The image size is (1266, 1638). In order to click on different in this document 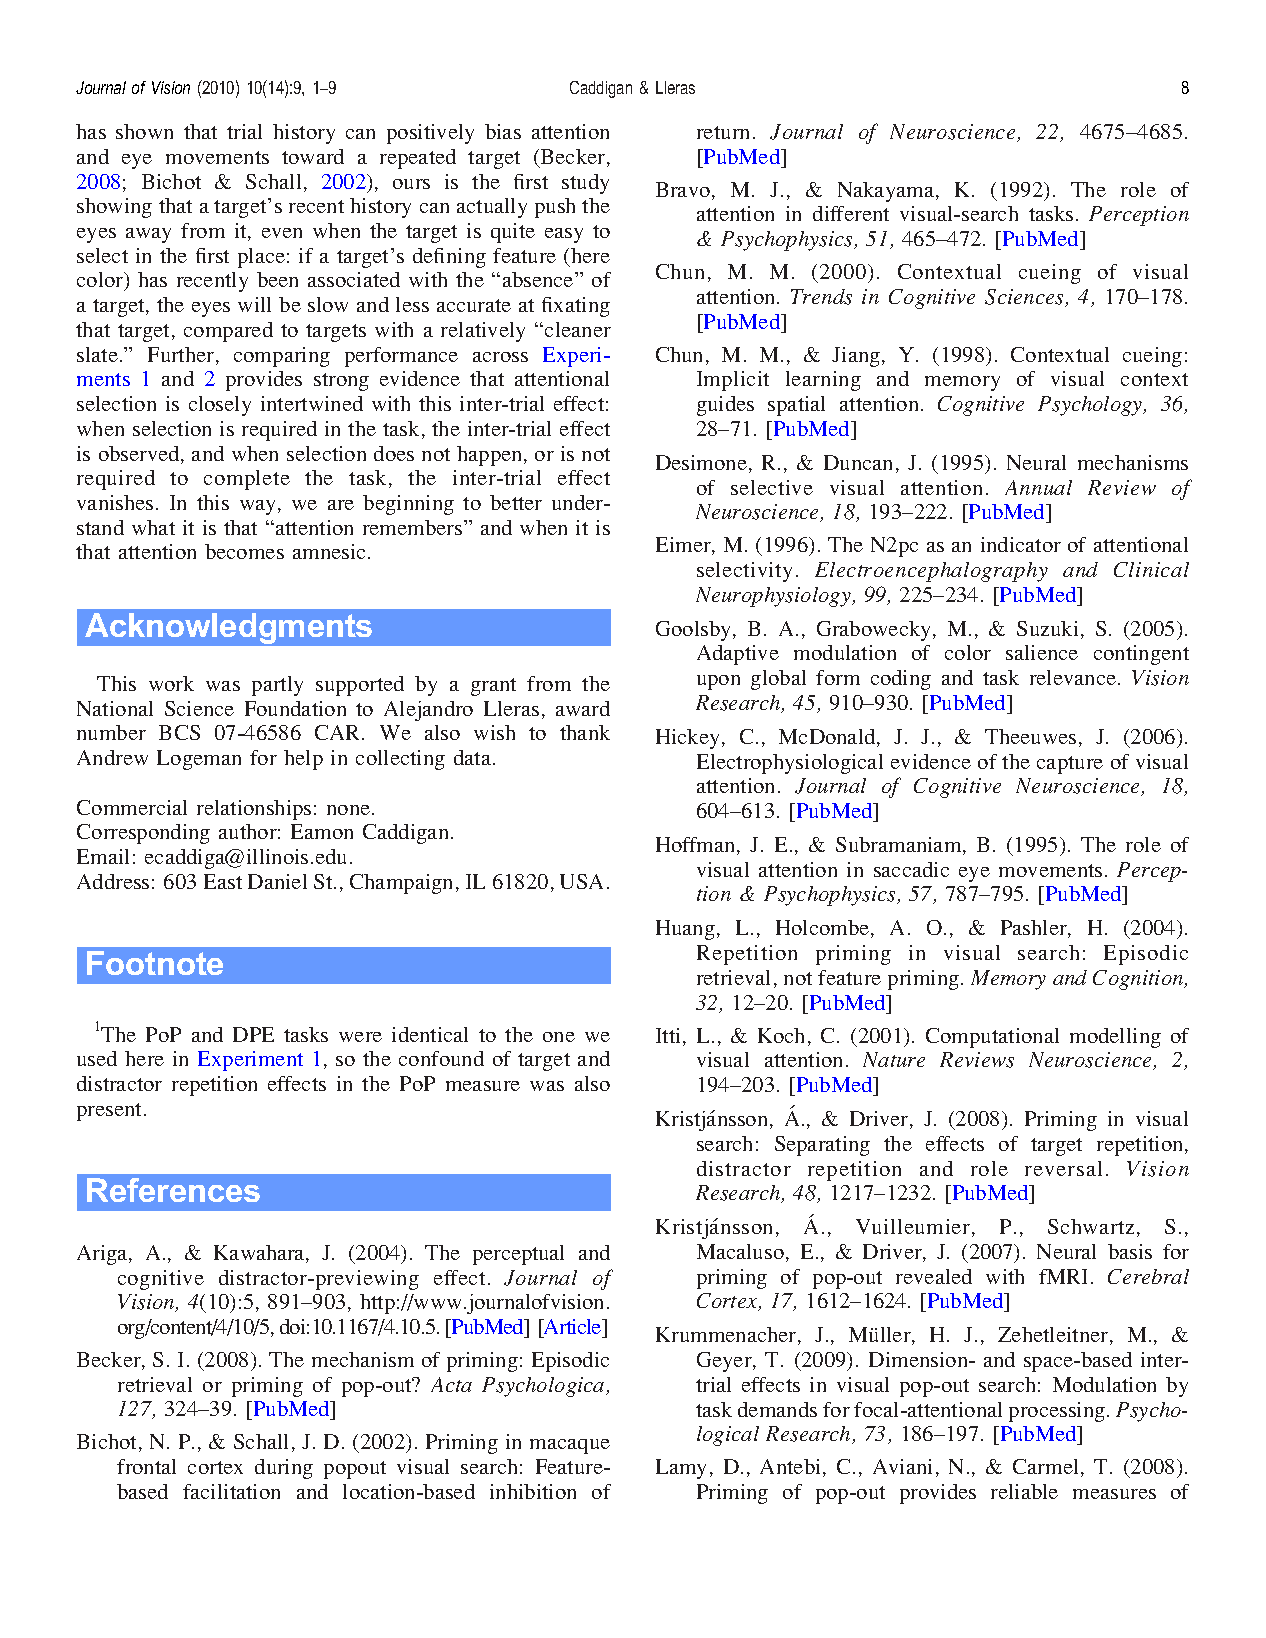, I will do `click(851, 213)`.
